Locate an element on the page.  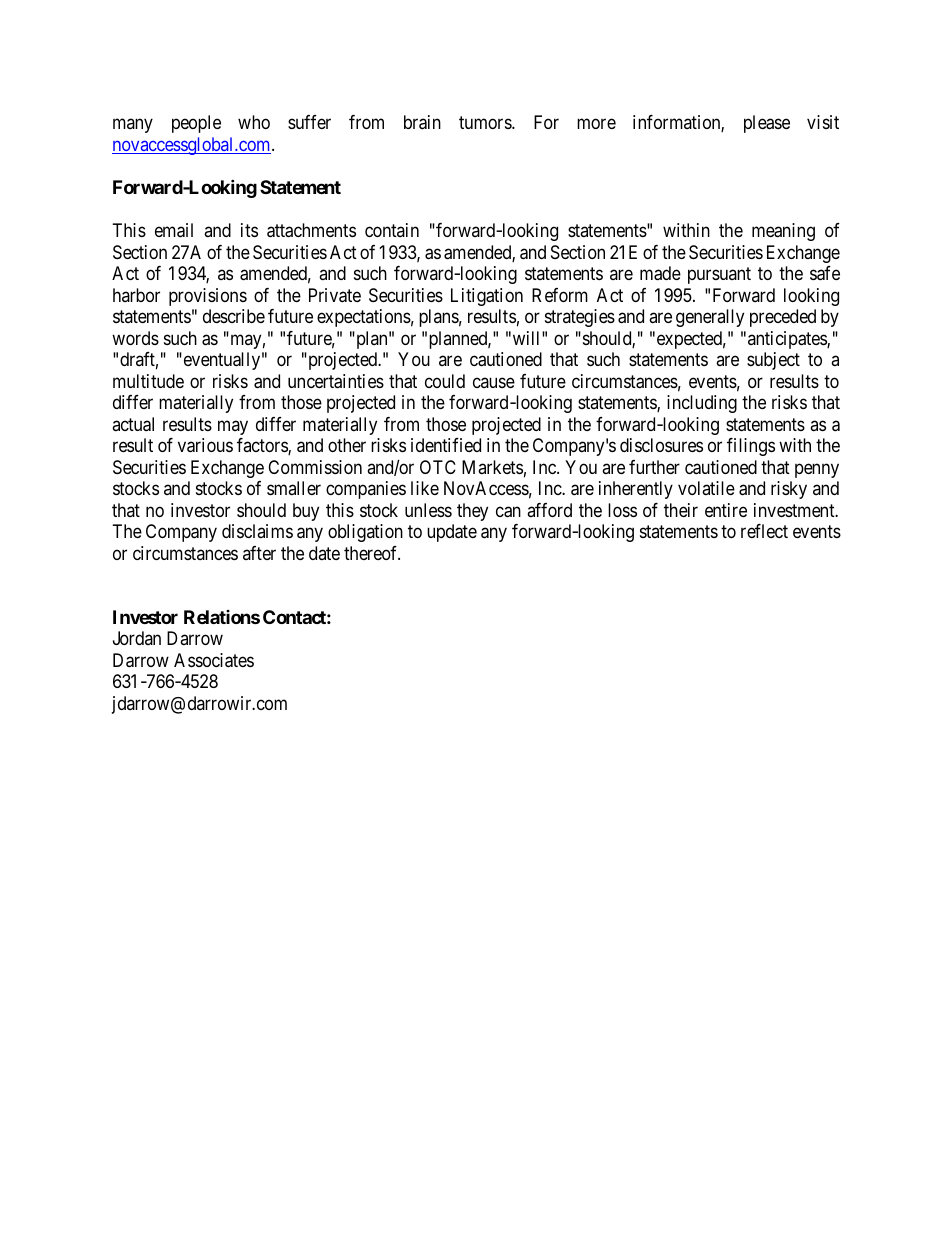
Litigation is located at coordinates (487, 297).
